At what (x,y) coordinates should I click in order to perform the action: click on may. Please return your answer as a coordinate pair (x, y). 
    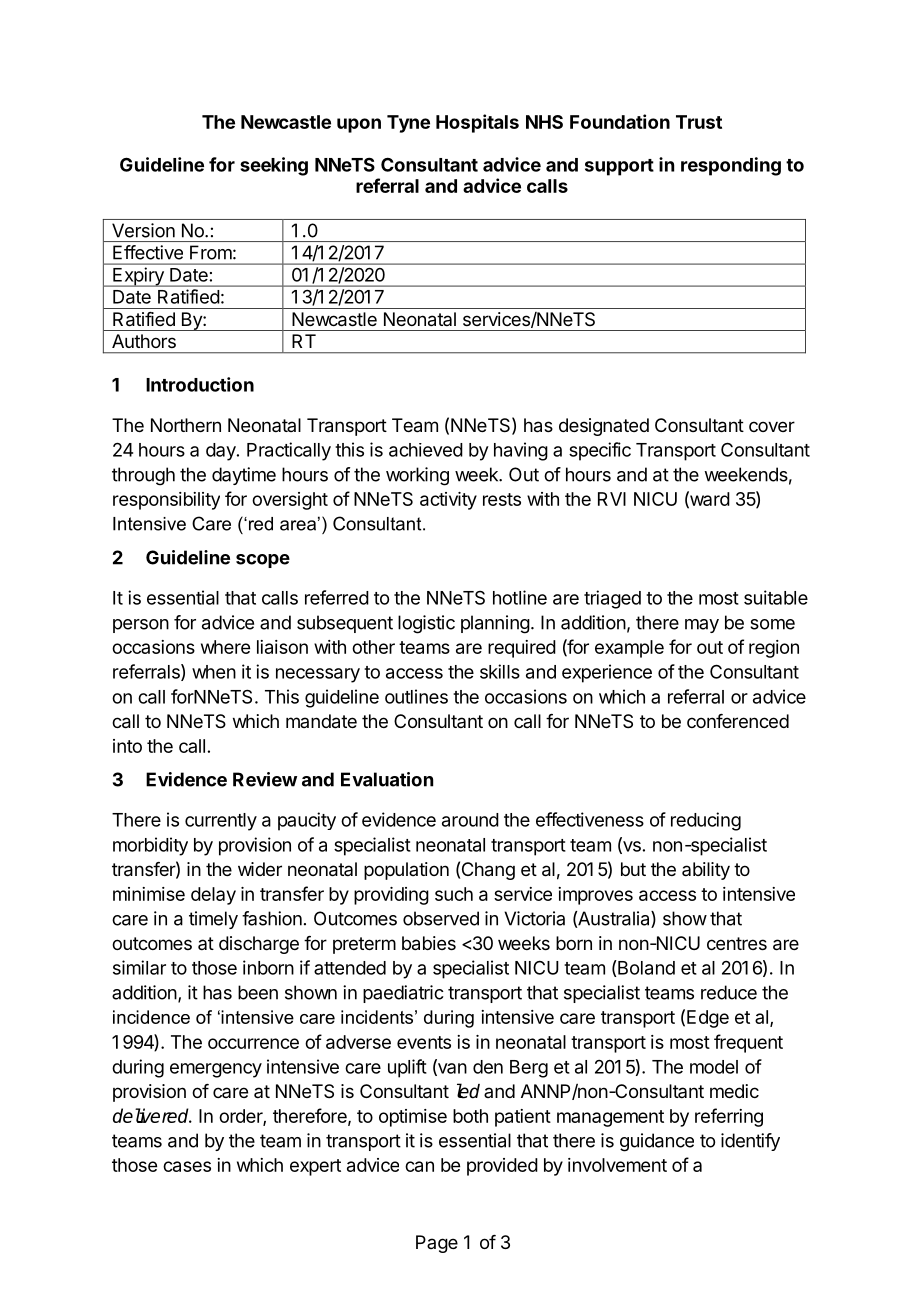
    Looking at the image, I should click on (702, 626).
